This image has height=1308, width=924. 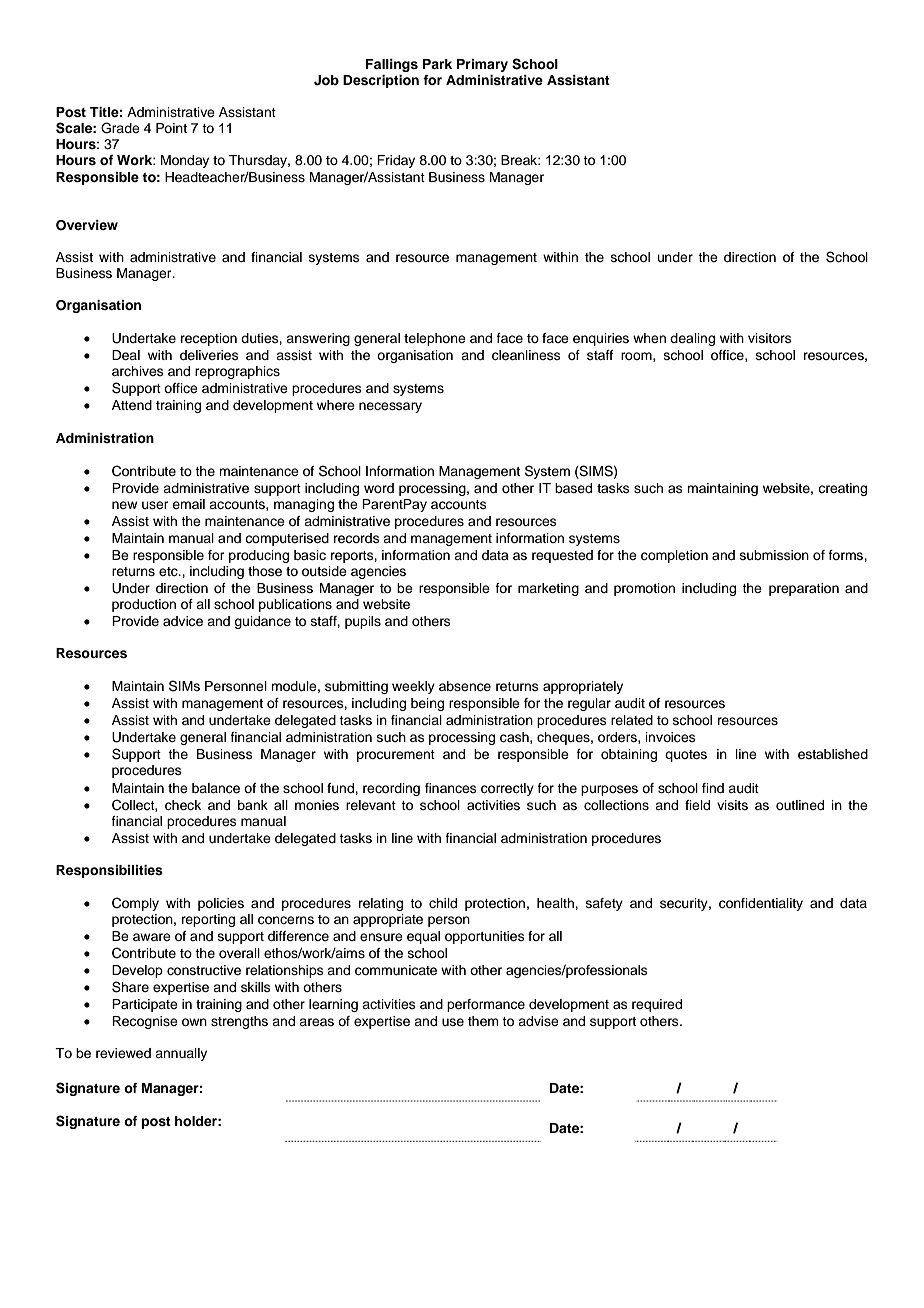 I want to click on required, so click(x=657, y=1005).
